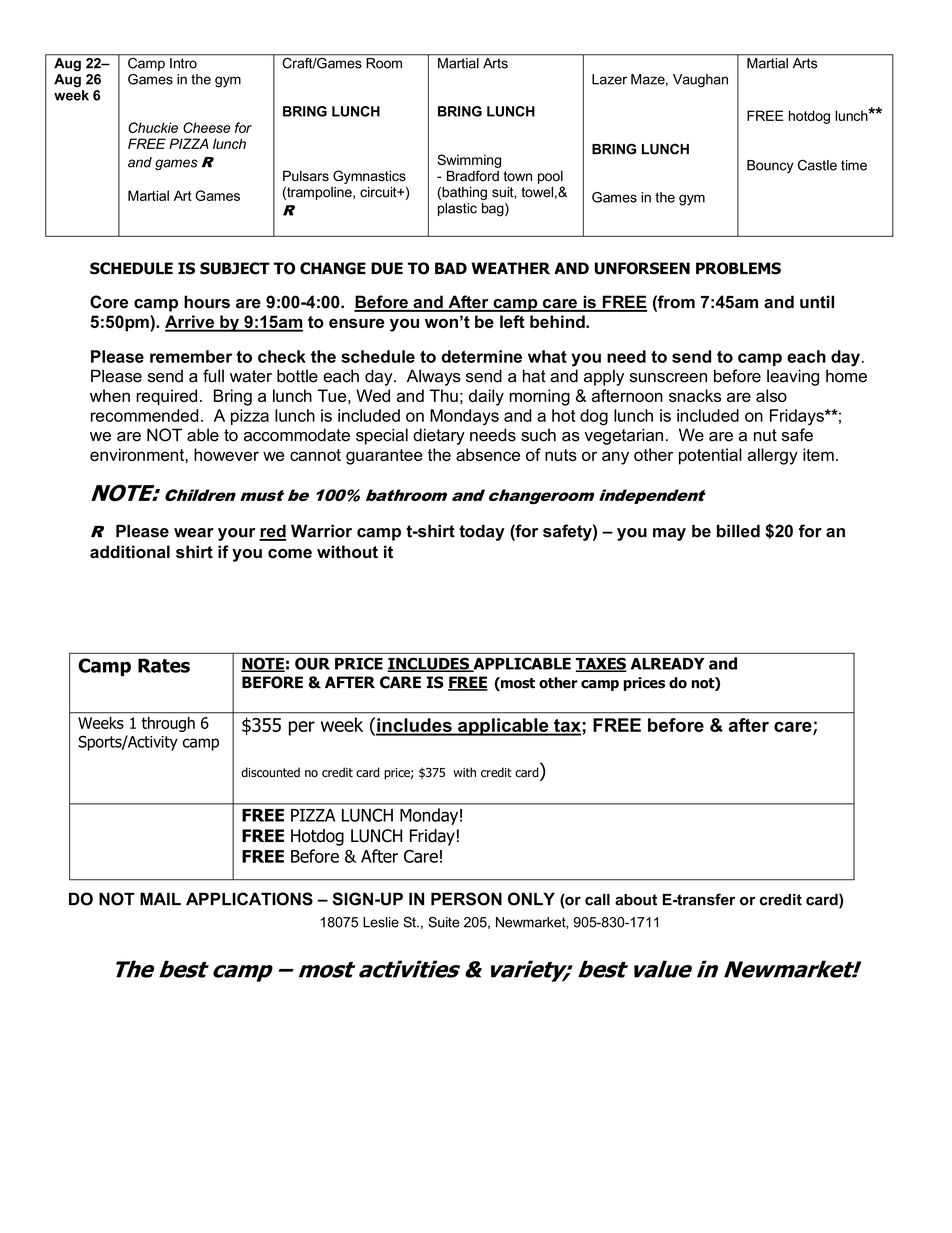 The height and width of the page is (1233, 952). What do you see at coordinates (738, 268) in the page?
I see `PROBLEMS` at bounding box center [738, 268].
